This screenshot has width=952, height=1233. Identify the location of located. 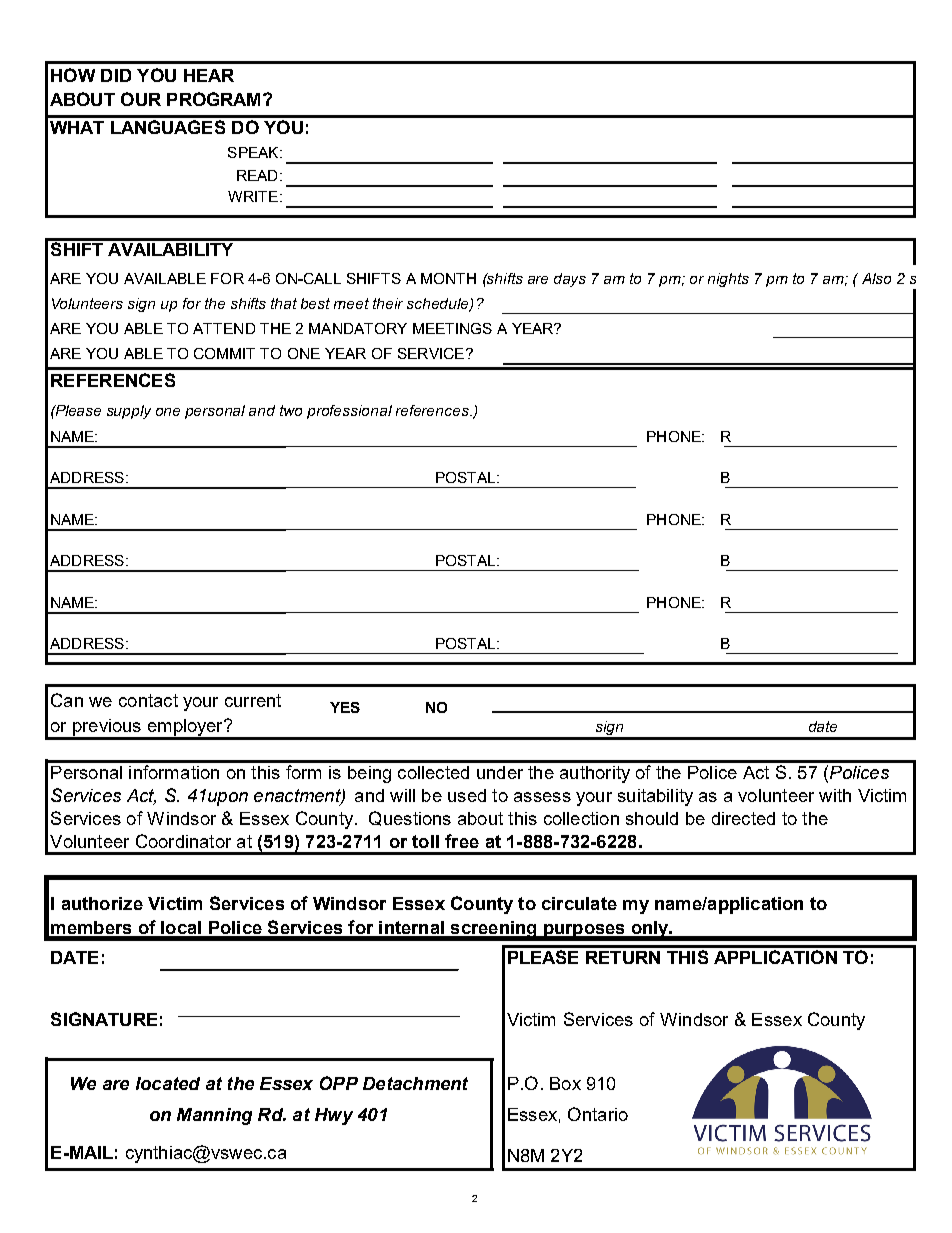
(168, 1083).
